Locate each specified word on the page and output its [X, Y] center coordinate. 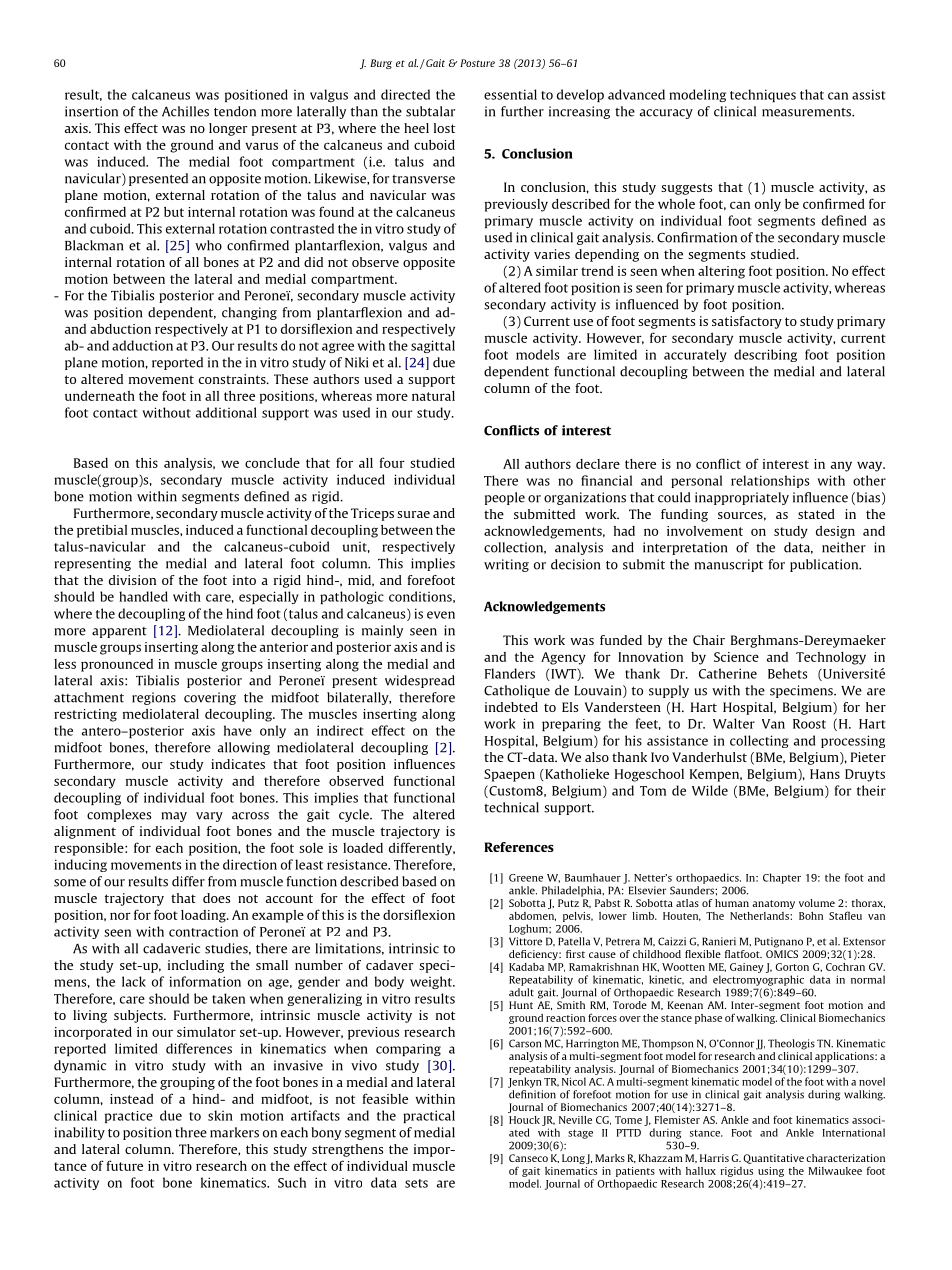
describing [765, 355]
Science [736, 657]
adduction [142, 345]
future [124, 1165]
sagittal [433, 346]
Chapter [782, 878]
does [216, 898]
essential [510, 94]
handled [143, 596]
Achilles [185, 111]
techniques [763, 95]
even [441, 615]
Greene [526, 878]
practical [429, 1116]
